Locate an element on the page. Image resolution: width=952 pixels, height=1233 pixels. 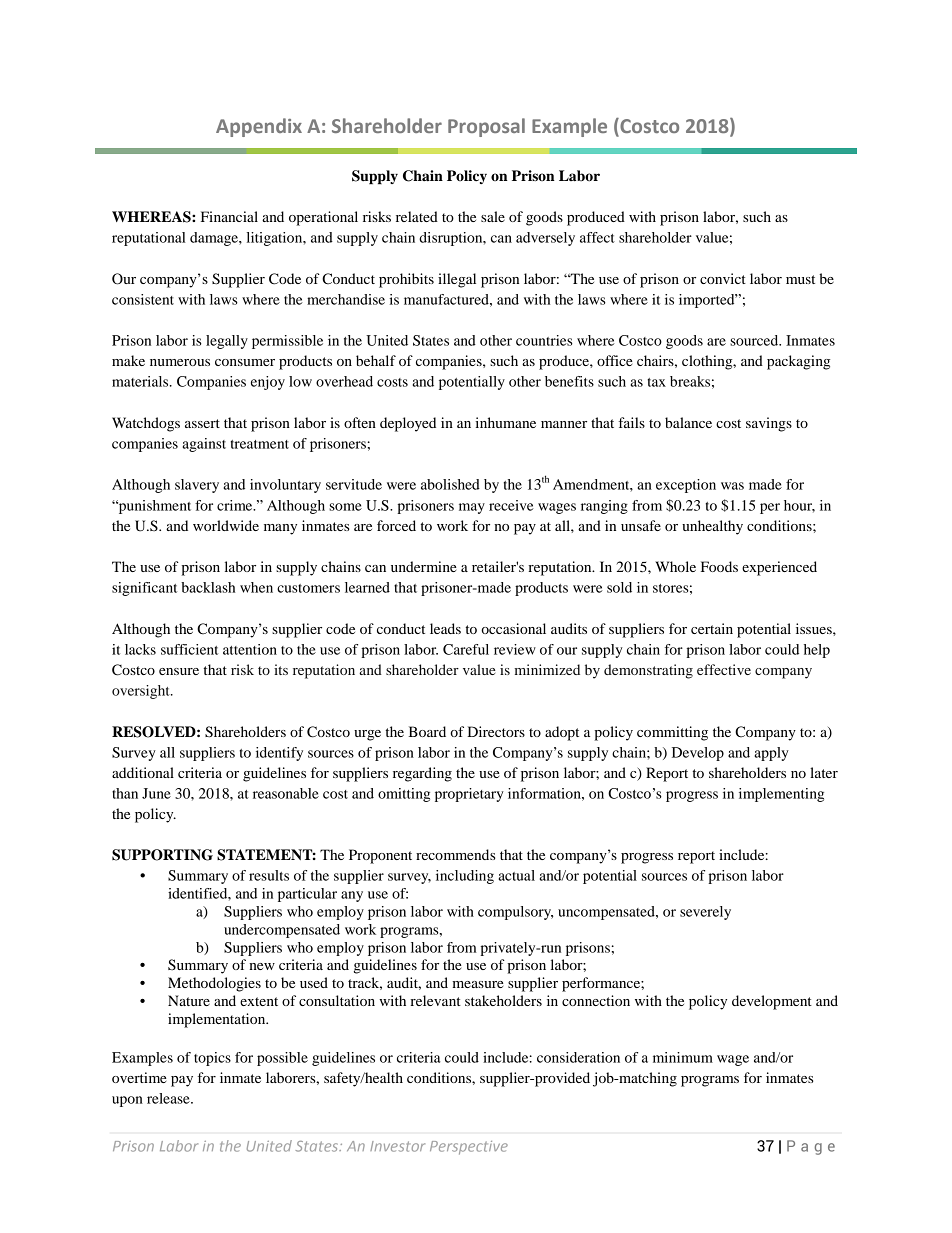
Appendix is located at coordinates (259, 127).
